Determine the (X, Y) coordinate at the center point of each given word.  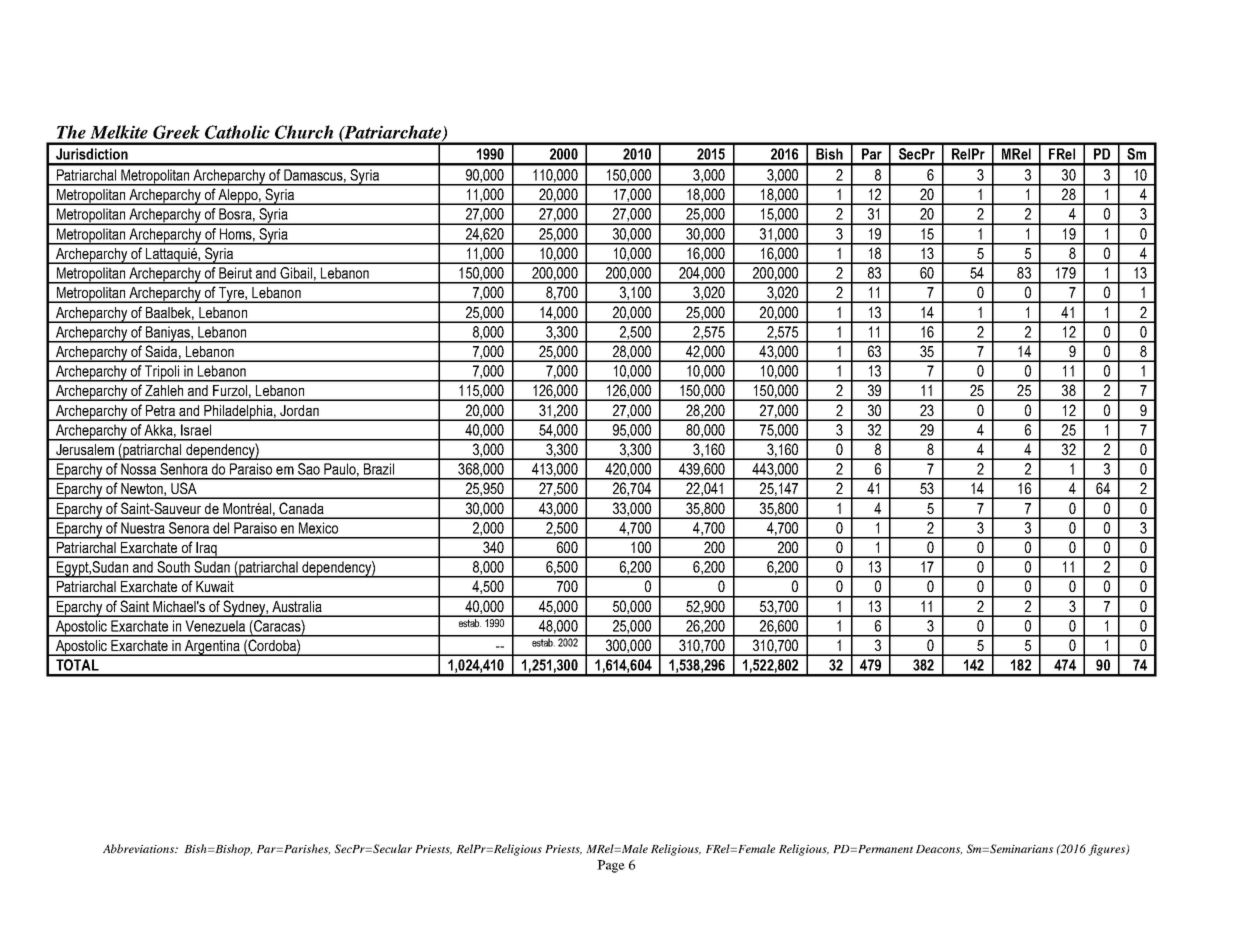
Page (611, 866)
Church (304, 132)
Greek (176, 132)
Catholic (237, 132)
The (71, 132)
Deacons (939, 850)
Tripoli (162, 373)
